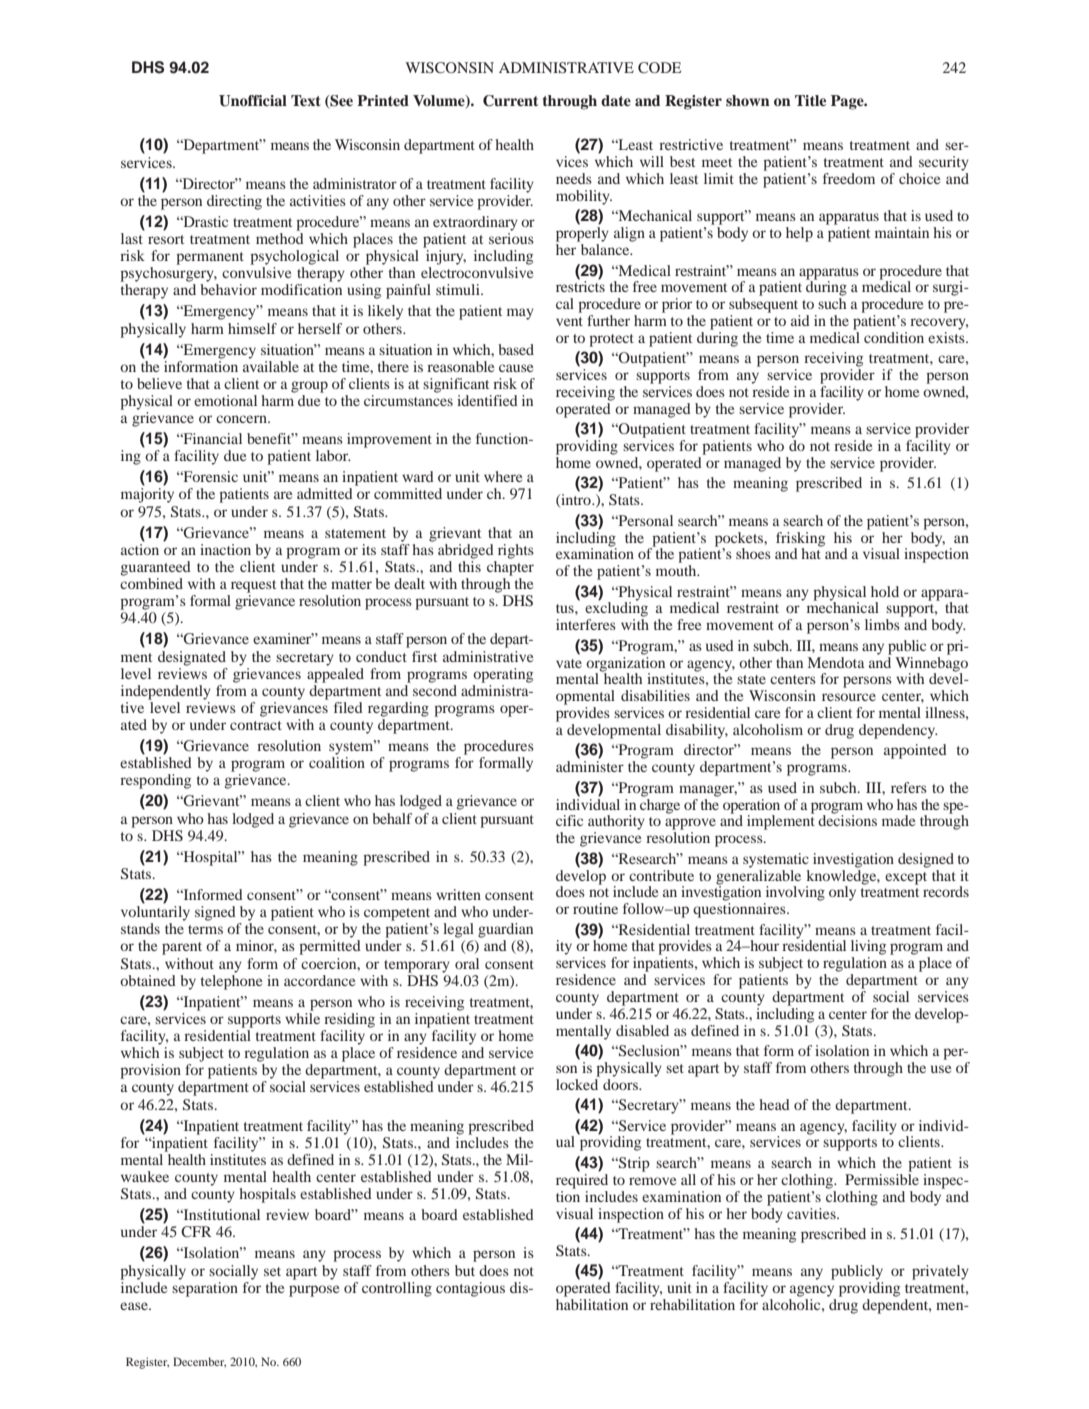 This screenshot has height=1409, width=1089. Describe the element at coordinates (253, 101) in the screenshot. I see `Unofficial` at that location.
